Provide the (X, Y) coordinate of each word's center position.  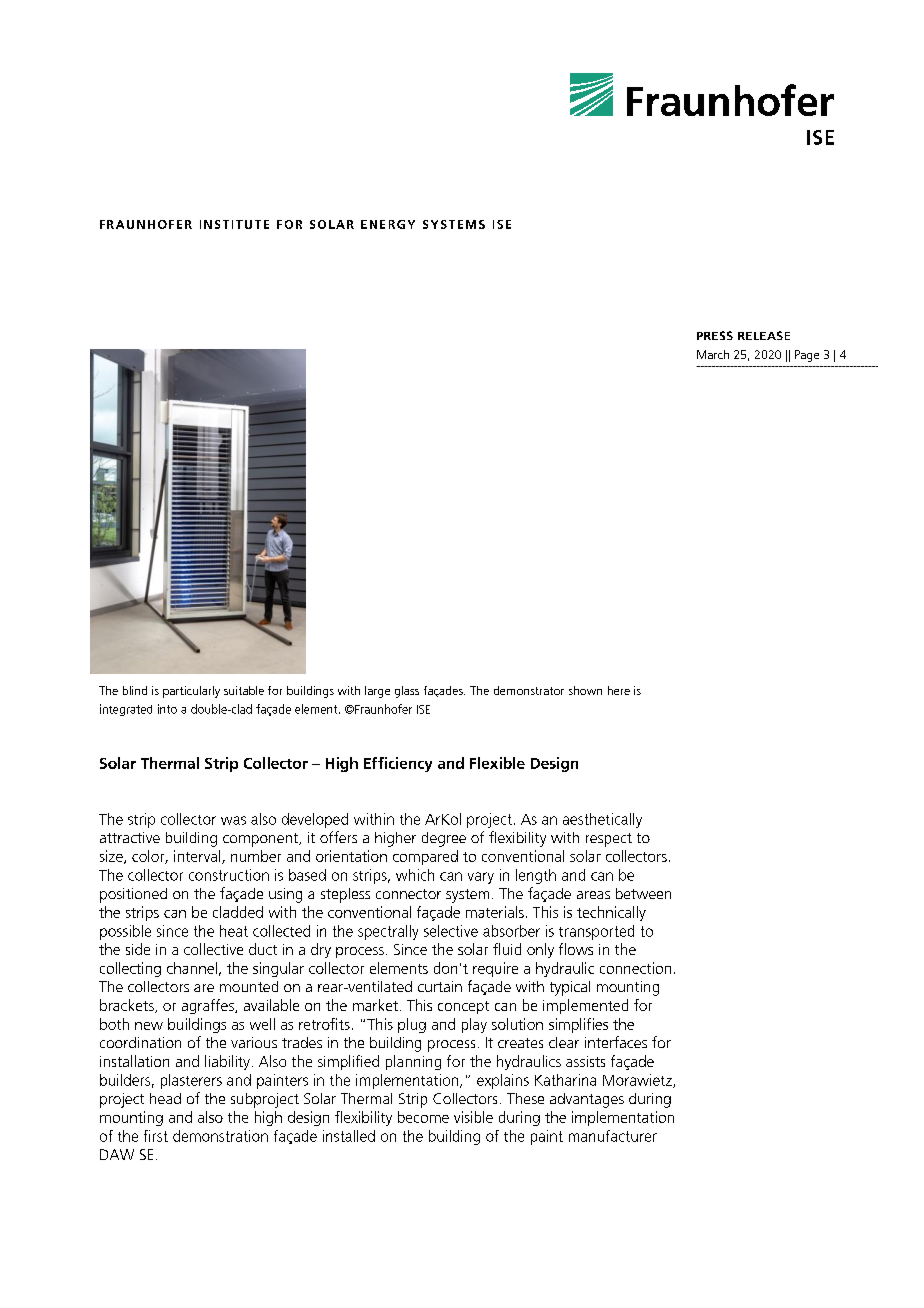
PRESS (715, 335)
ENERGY (388, 224)
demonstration (220, 1136)
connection (635, 968)
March (713, 354)
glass (407, 692)
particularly (191, 692)
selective (451, 931)
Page (807, 356)
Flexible (497, 763)
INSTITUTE (234, 224)
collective (213, 949)
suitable (244, 690)
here (619, 690)
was (233, 820)
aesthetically (602, 820)
